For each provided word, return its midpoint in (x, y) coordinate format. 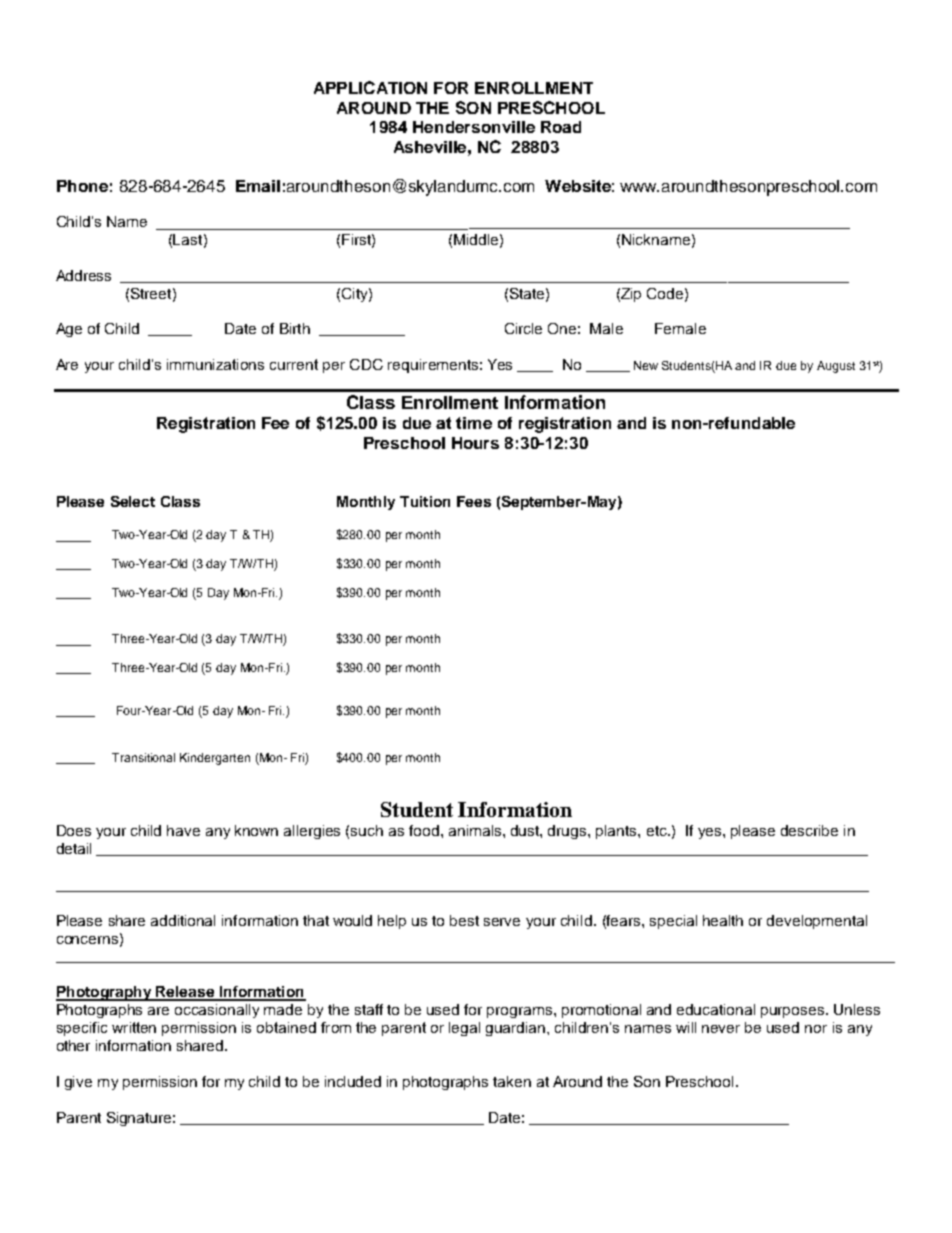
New (646, 365)
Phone (82, 186)
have (183, 830)
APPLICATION (370, 87)
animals (476, 830)
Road (561, 127)
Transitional (143, 757)
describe (809, 830)
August (836, 367)
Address (83, 275)
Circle (523, 328)
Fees (474, 501)
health (723, 920)
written (134, 1027)
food (424, 830)
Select (133, 501)
